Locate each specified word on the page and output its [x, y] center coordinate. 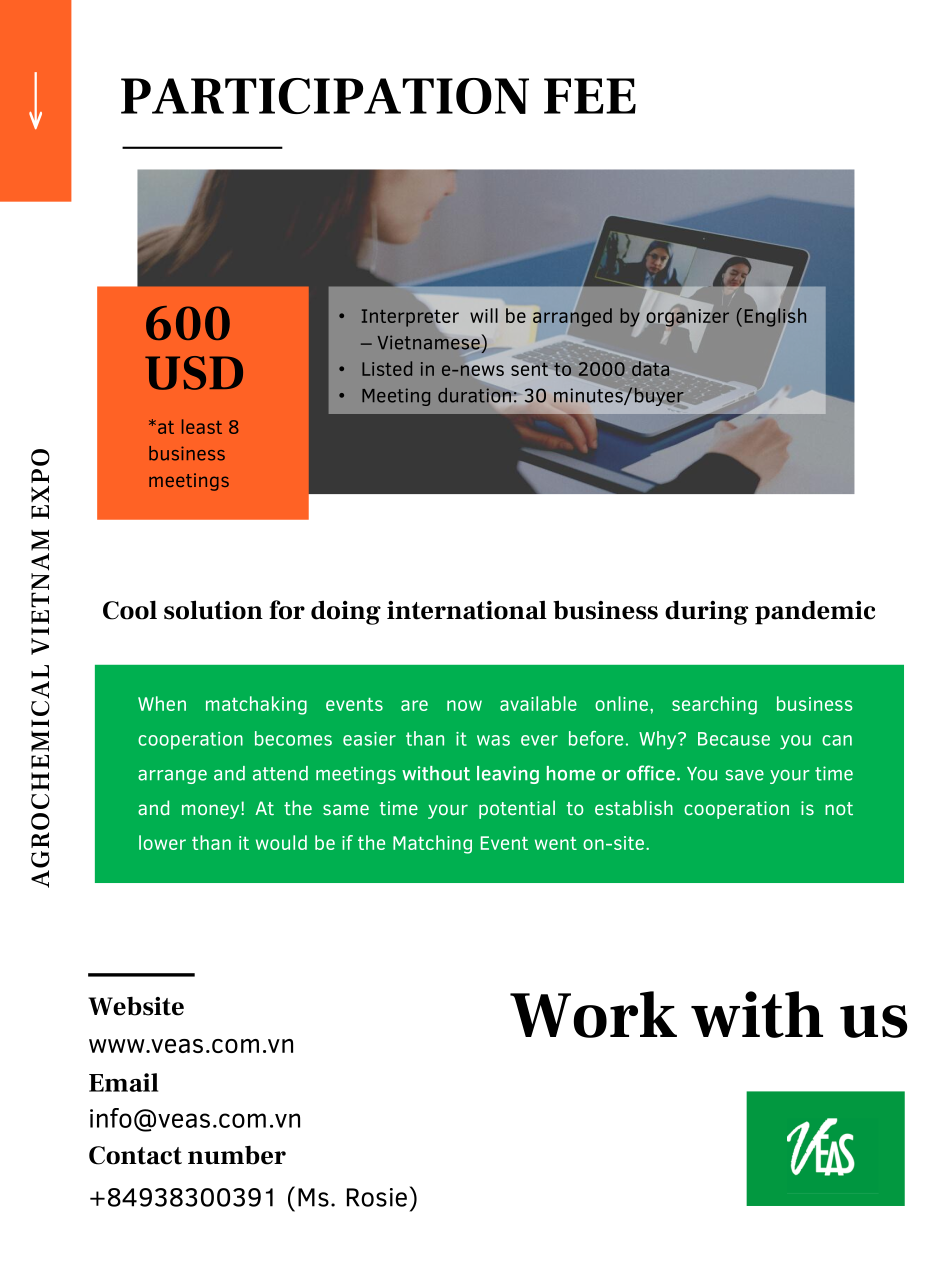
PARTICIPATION [325, 96]
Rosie [377, 1197]
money [212, 811]
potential [517, 809]
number [237, 1155]
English [775, 317]
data [651, 367]
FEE [590, 96]
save [745, 775]
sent [530, 368]
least [202, 426]
